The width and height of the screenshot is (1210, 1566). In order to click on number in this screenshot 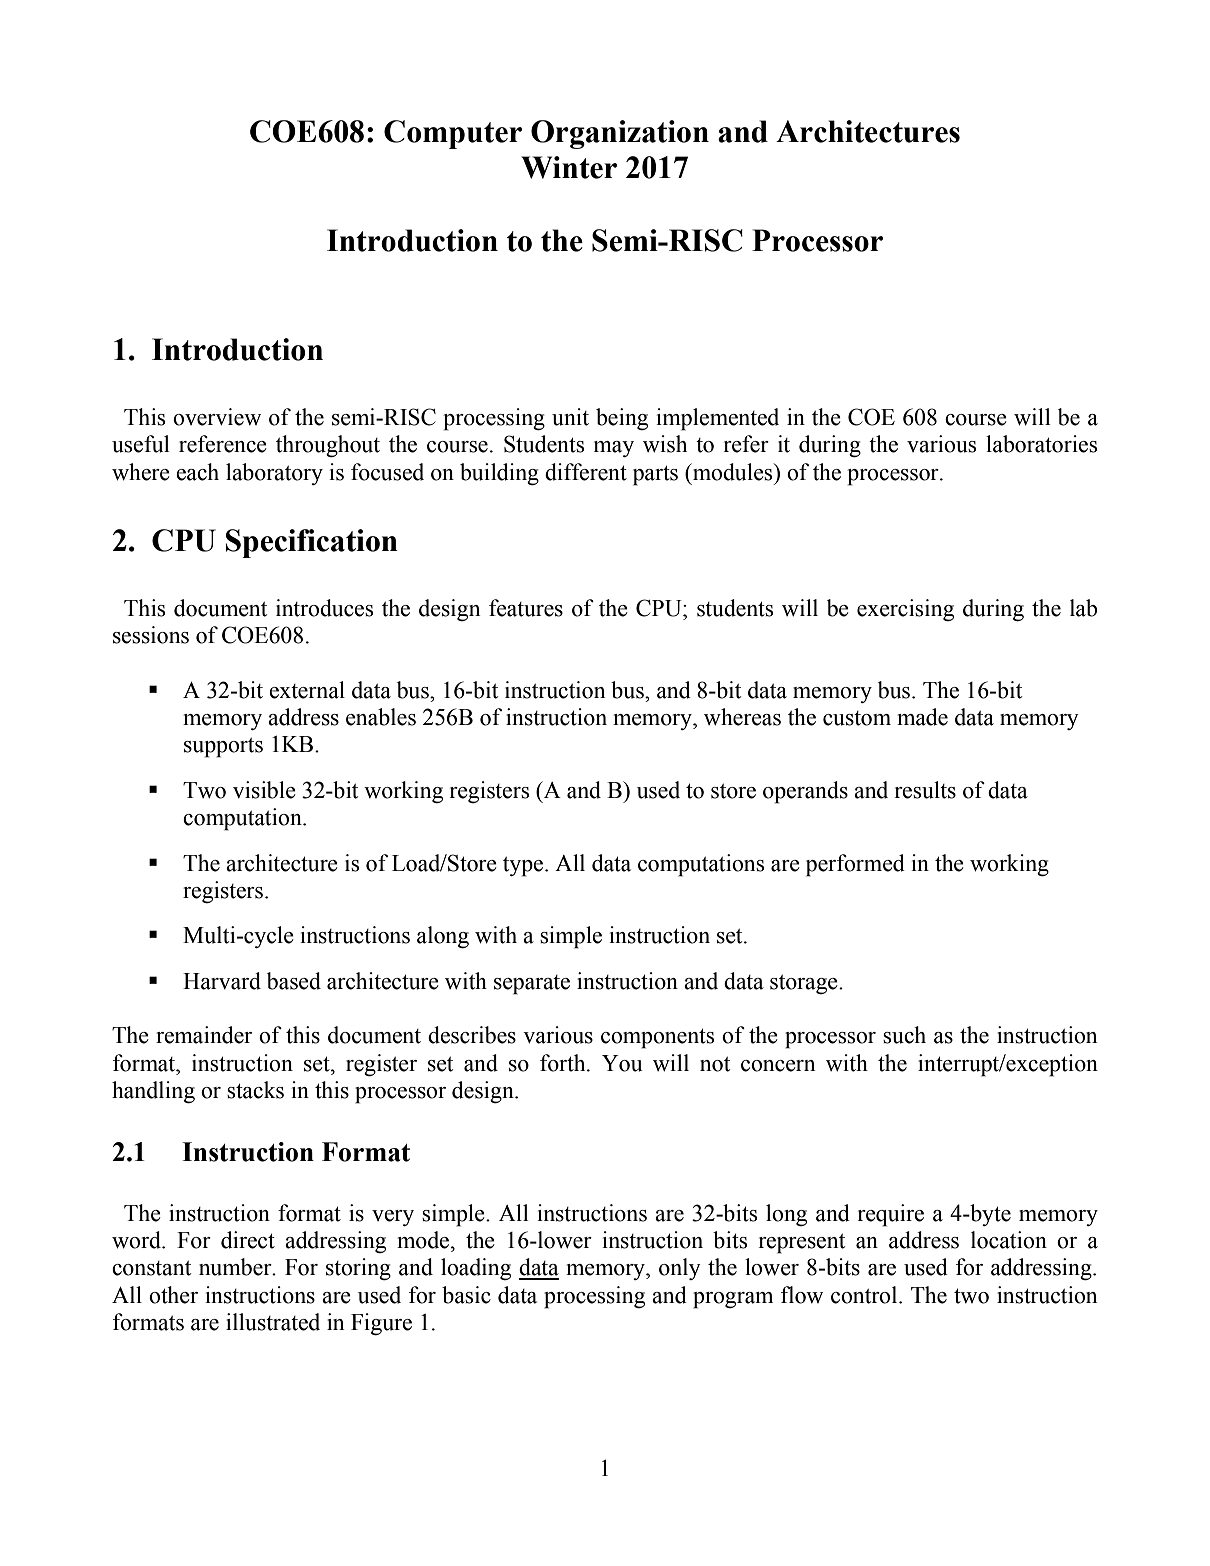, I will do `click(236, 1267)`.
